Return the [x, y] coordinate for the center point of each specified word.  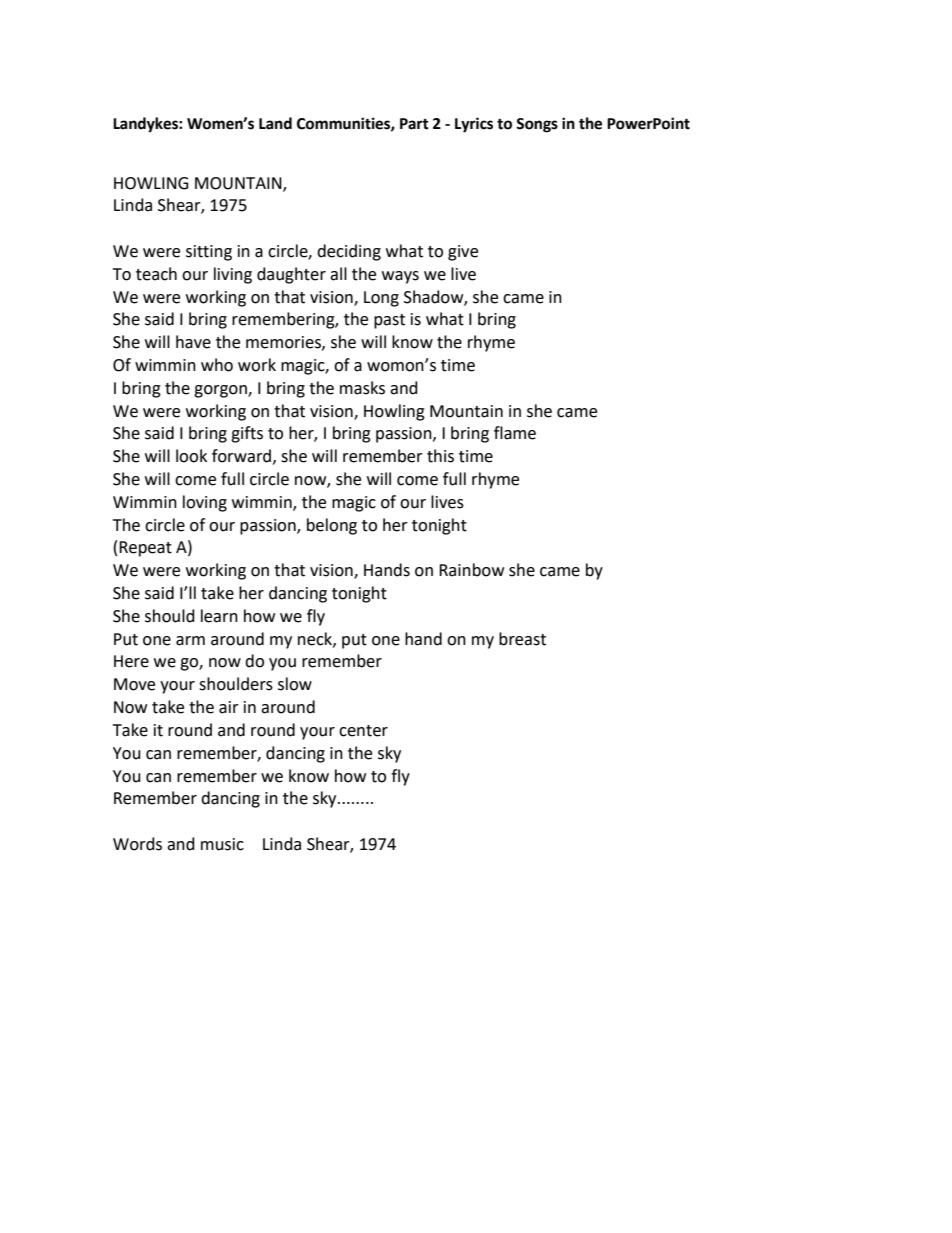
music [222, 844]
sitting [209, 253]
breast [522, 639]
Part [414, 124]
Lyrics [474, 125]
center [363, 731]
